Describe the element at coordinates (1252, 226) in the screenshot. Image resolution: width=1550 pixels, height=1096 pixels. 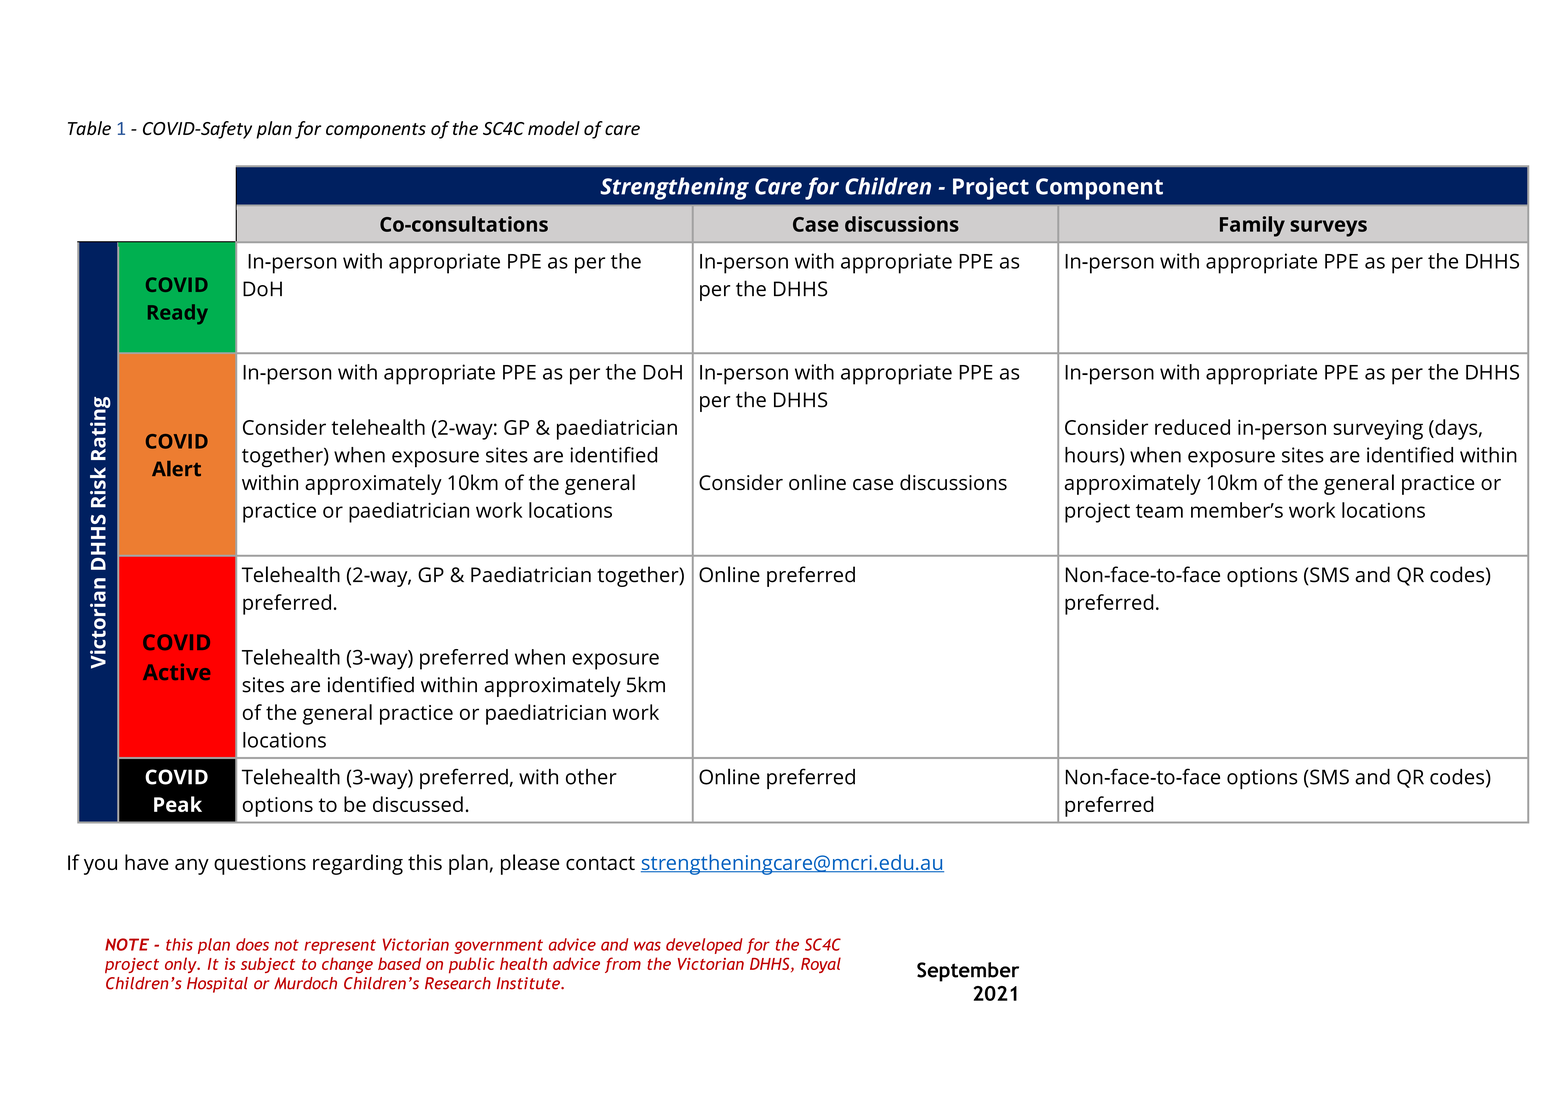
I see `Family` at that location.
